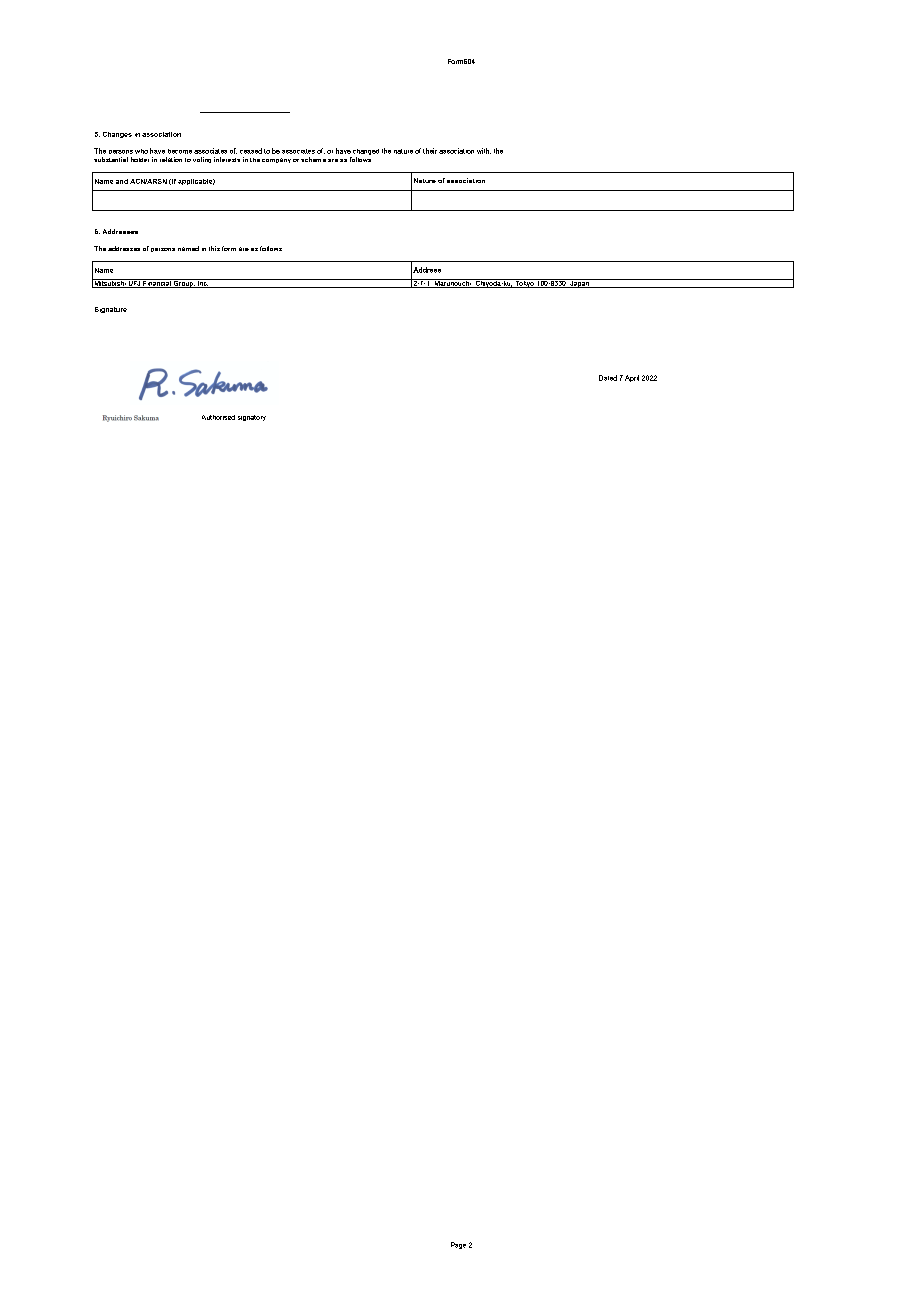 Image resolution: width=924 pixels, height=1308 pixels. Describe the element at coordinates (214, 248) in the page. I see `this` at that location.
